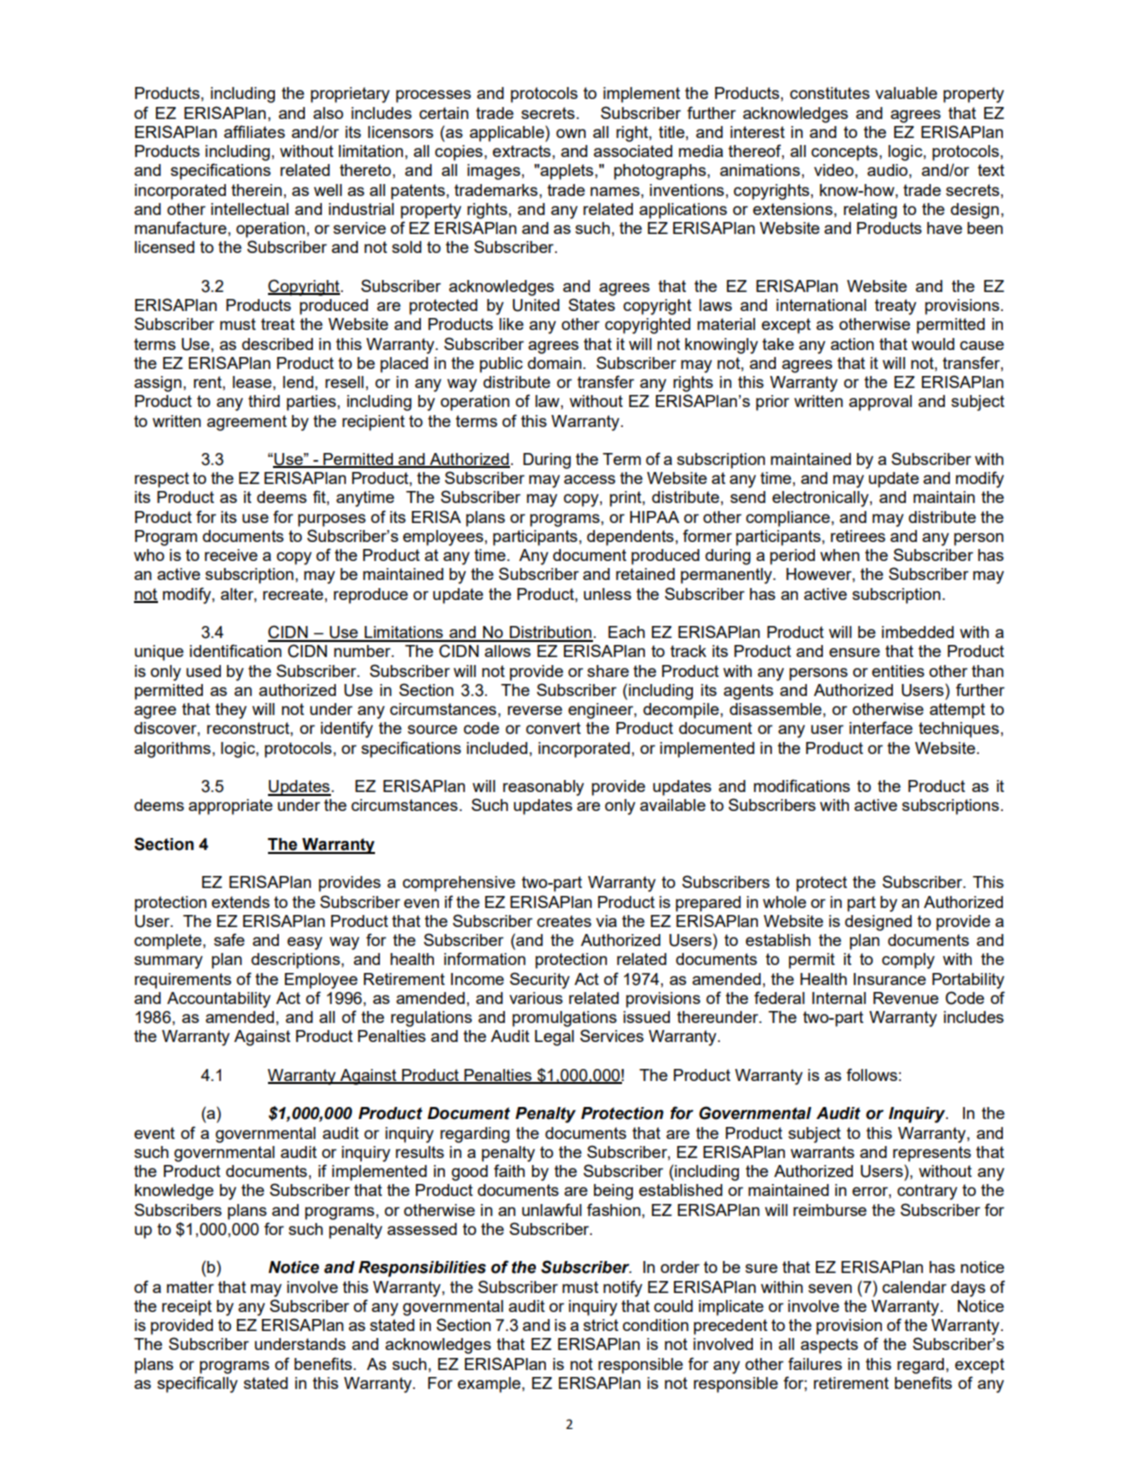 This screenshot has height=1473, width=1139. What do you see at coordinates (571, 133) in the screenshot?
I see `own` at bounding box center [571, 133].
